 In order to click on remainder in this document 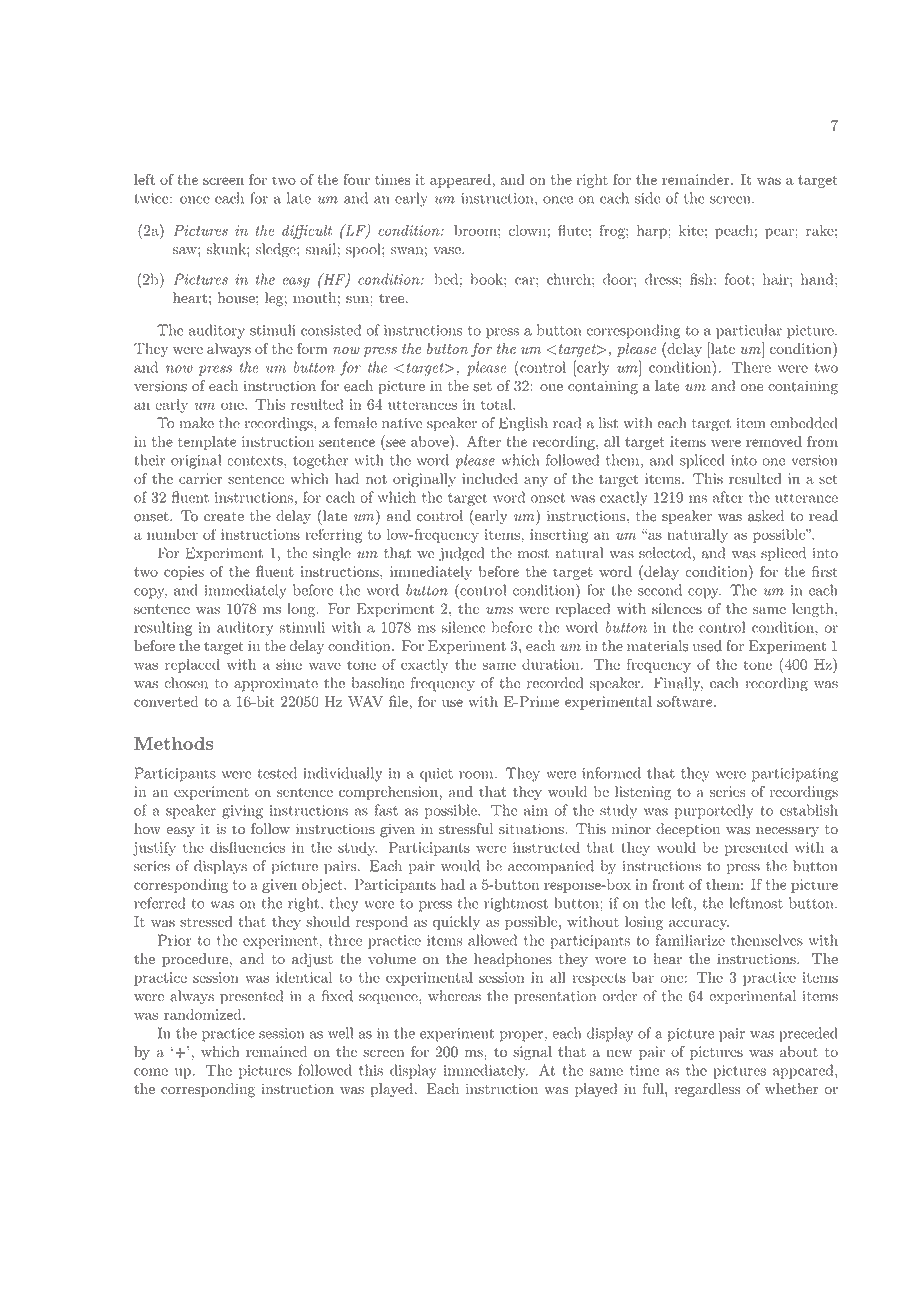, I will do `click(697, 179)`.
